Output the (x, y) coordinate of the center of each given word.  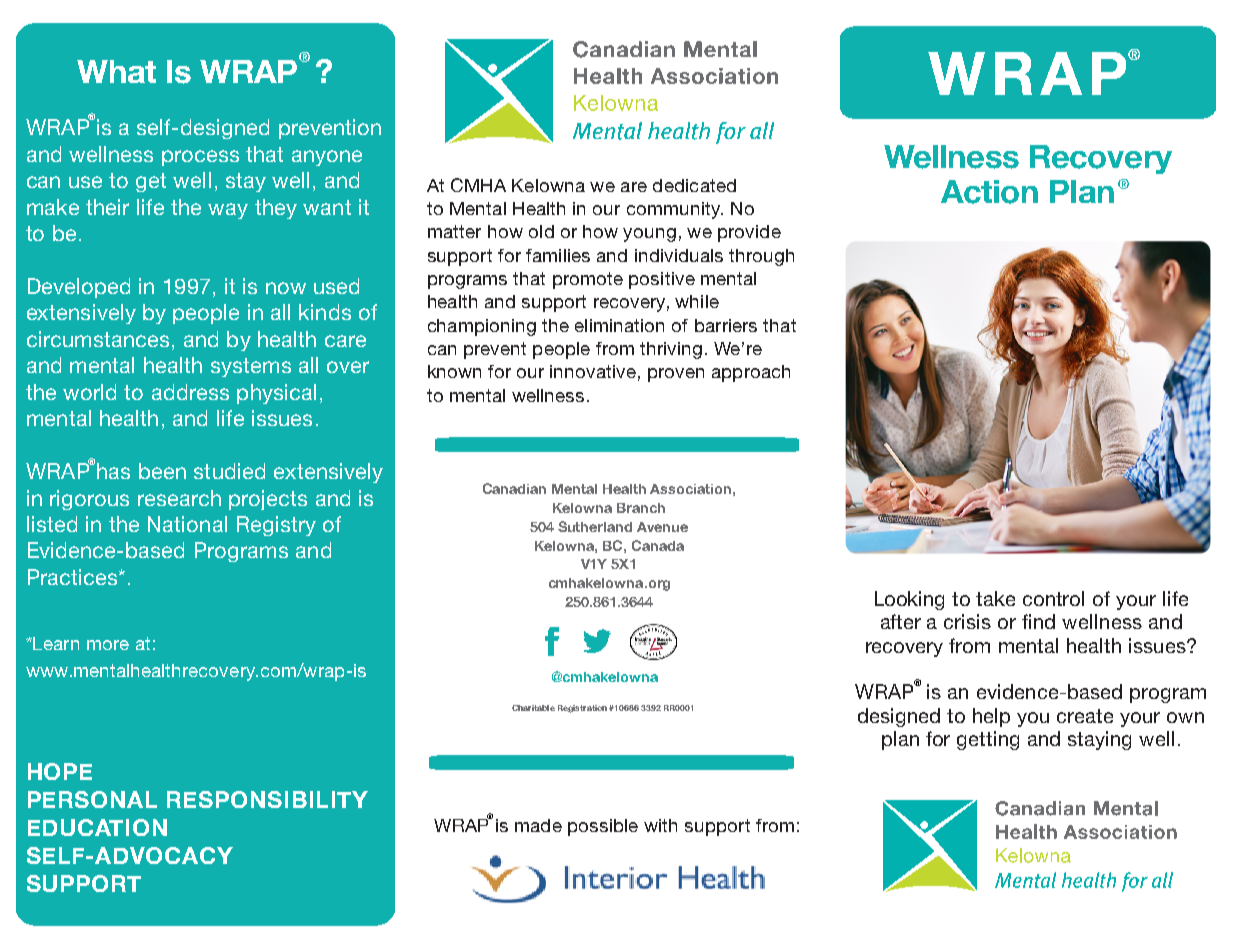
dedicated (694, 185)
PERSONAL (92, 799)
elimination (619, 325)
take (995, 598)
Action (989, 192)
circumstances (98, 339)
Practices (74, 577)
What (116, 71)
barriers (726, 325)
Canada (658, 545)
